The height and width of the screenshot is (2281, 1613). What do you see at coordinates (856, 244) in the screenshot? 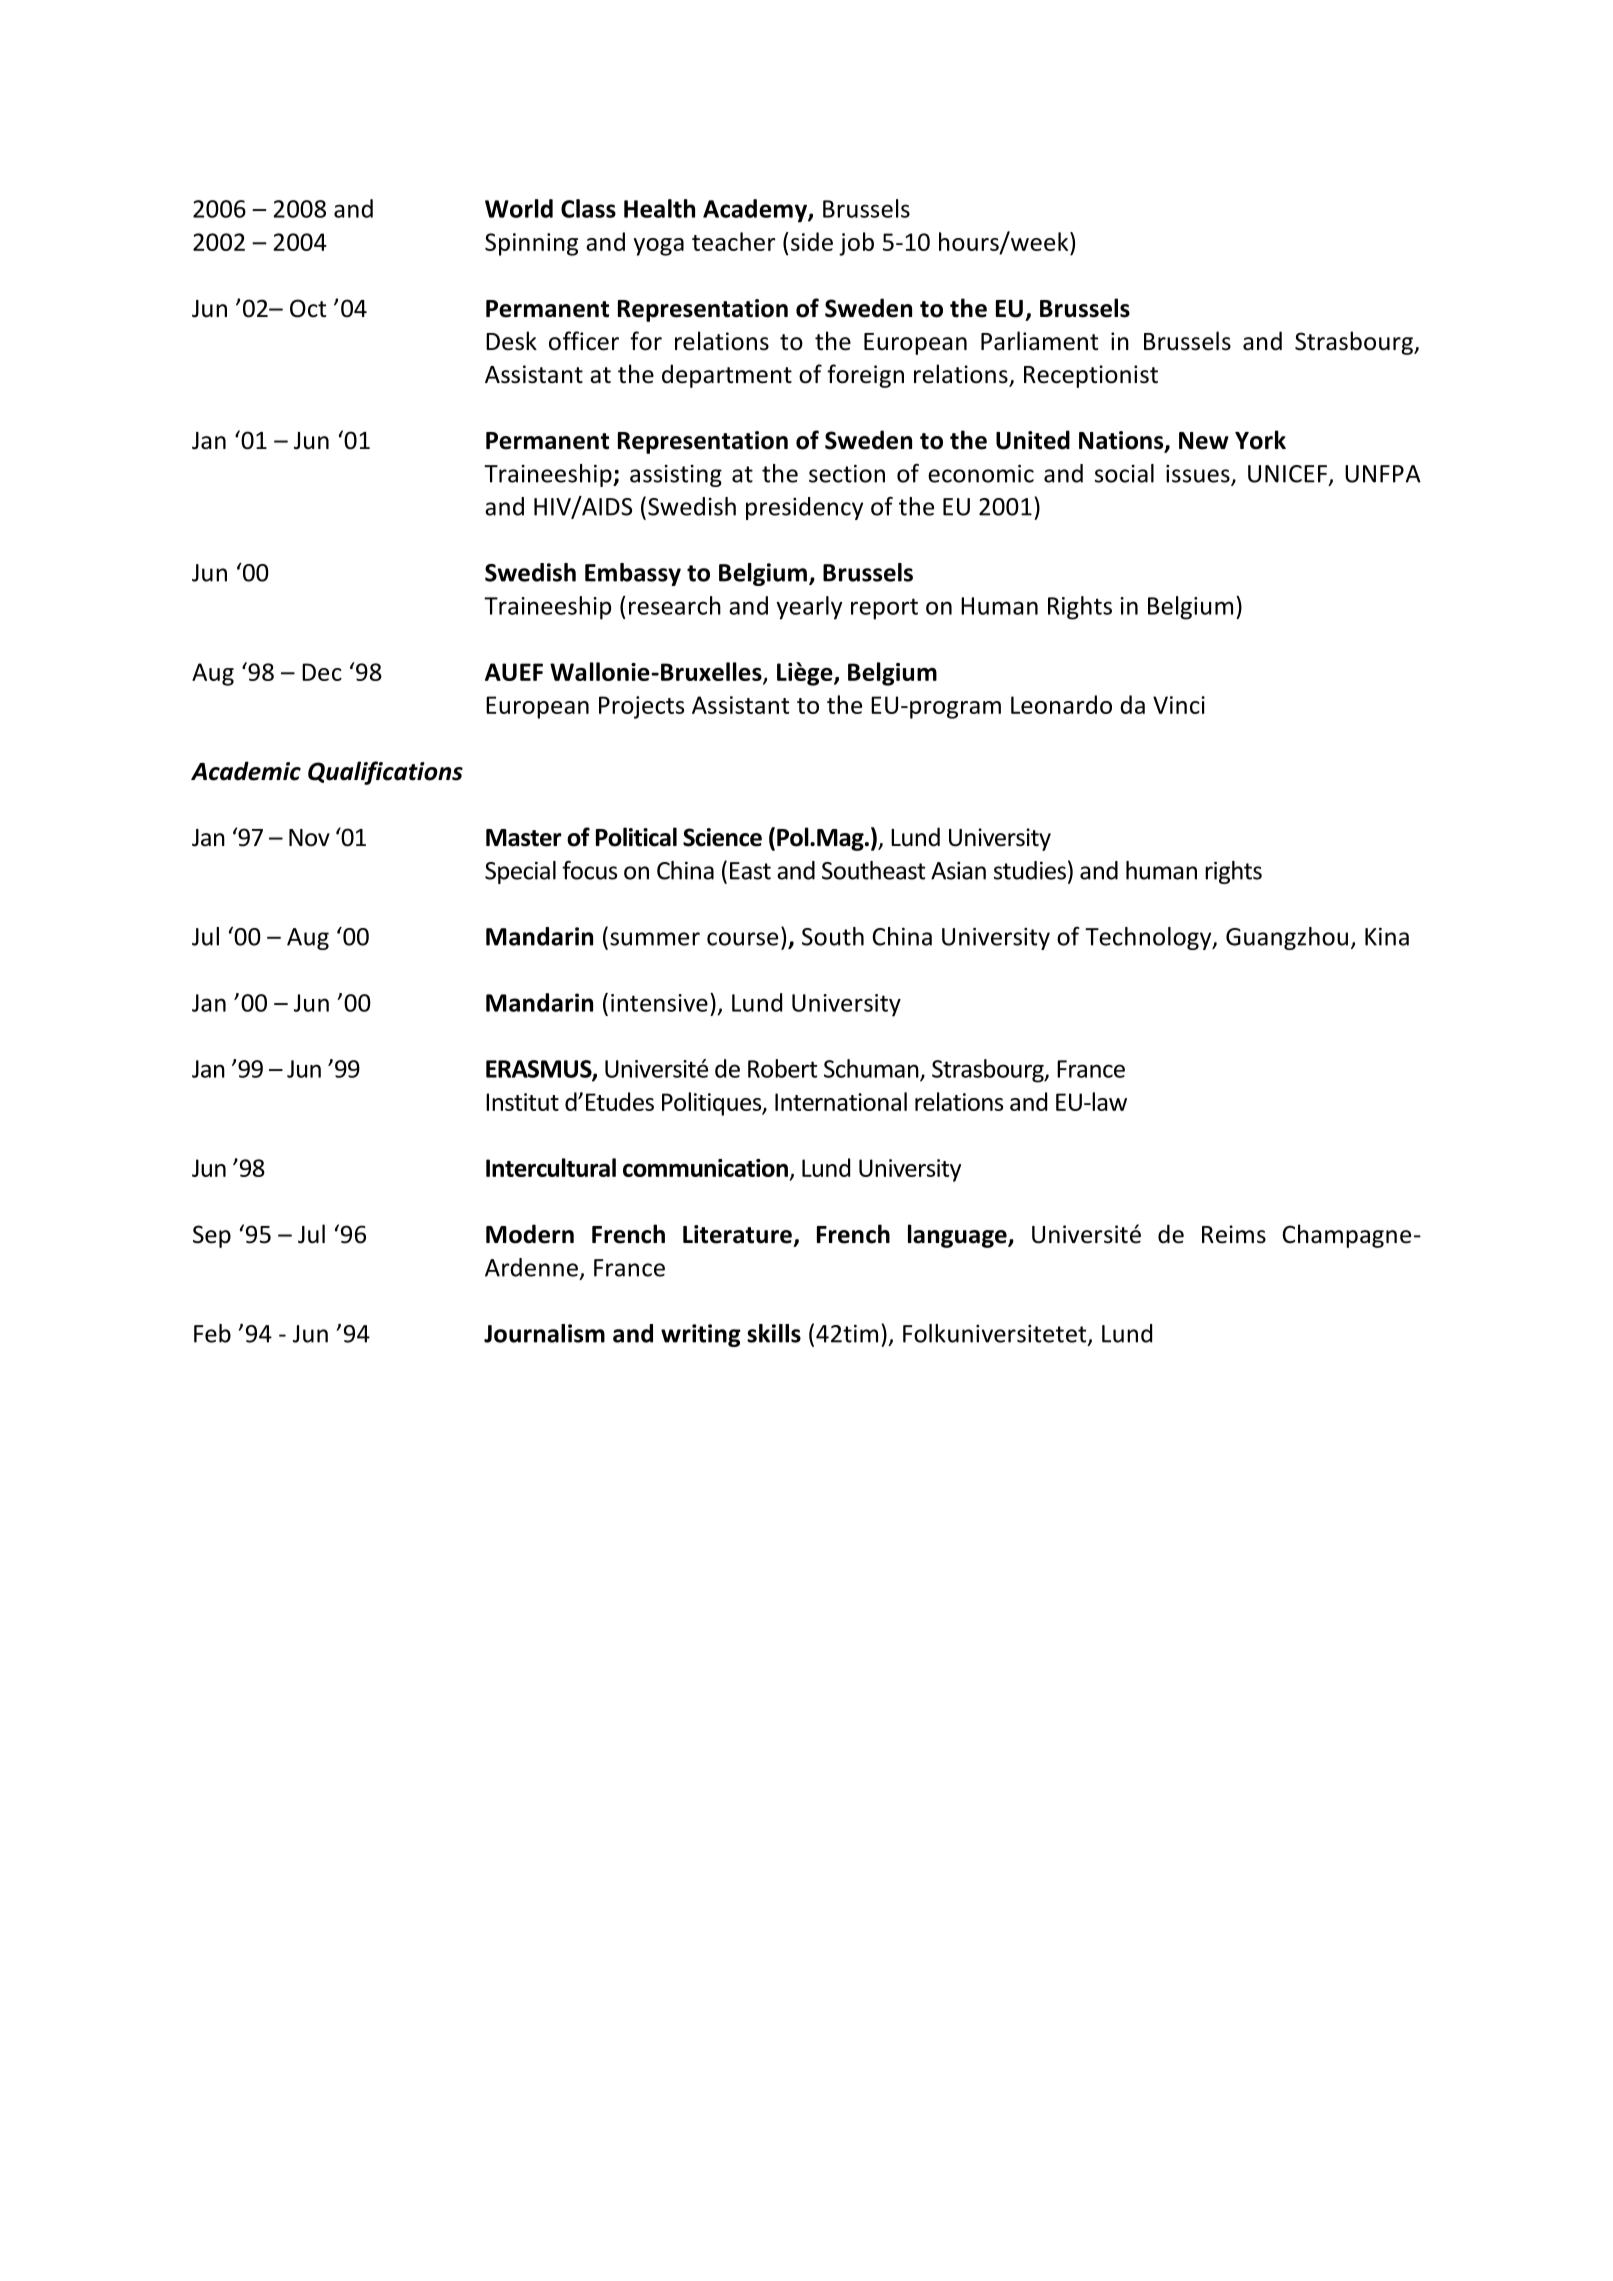
I see `job` at bounding box center [856, 244].
